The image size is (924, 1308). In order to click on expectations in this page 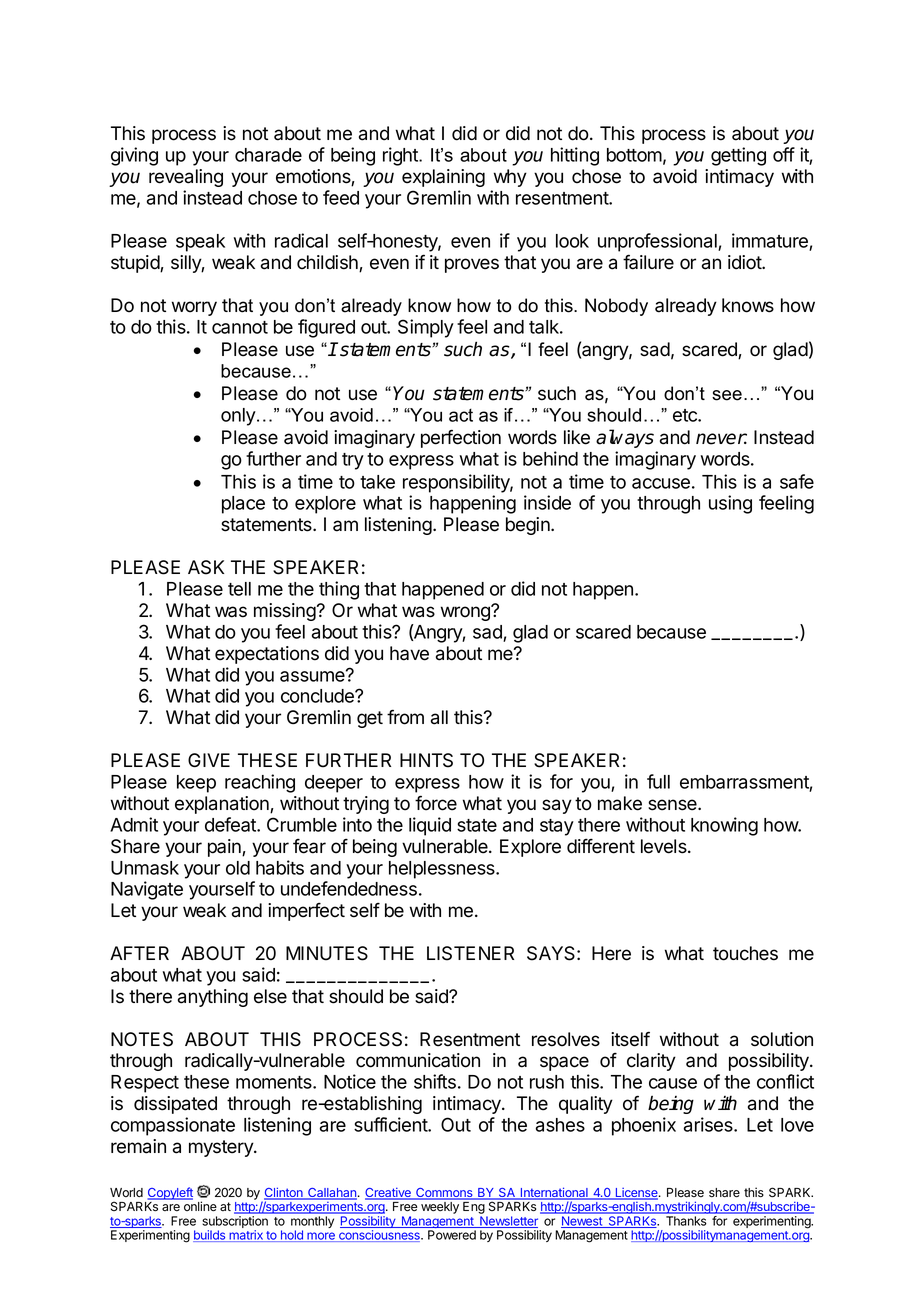, I will do `click(267, 655)`.
